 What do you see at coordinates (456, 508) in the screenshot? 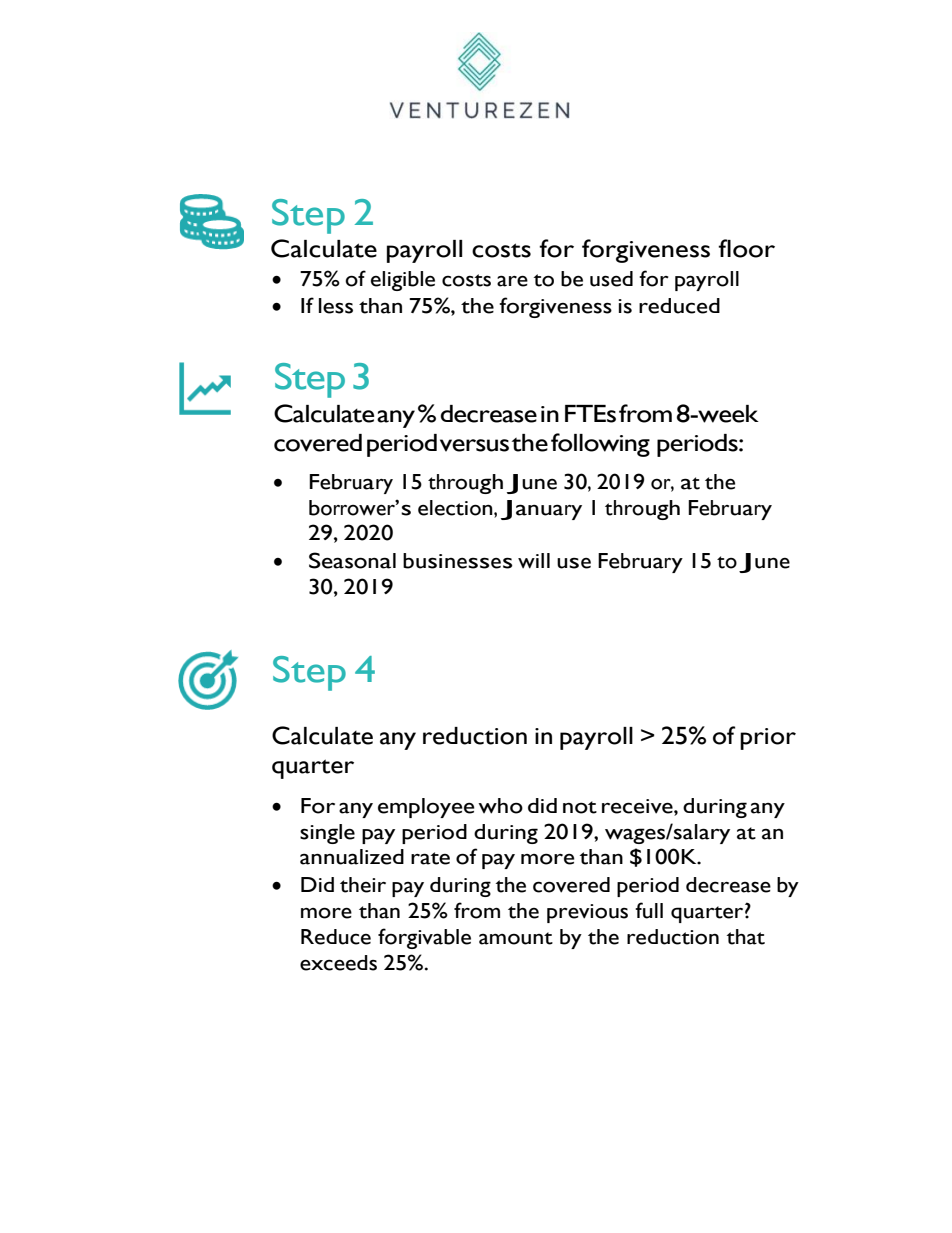
I see `election` at bounding box center [456, 508].
